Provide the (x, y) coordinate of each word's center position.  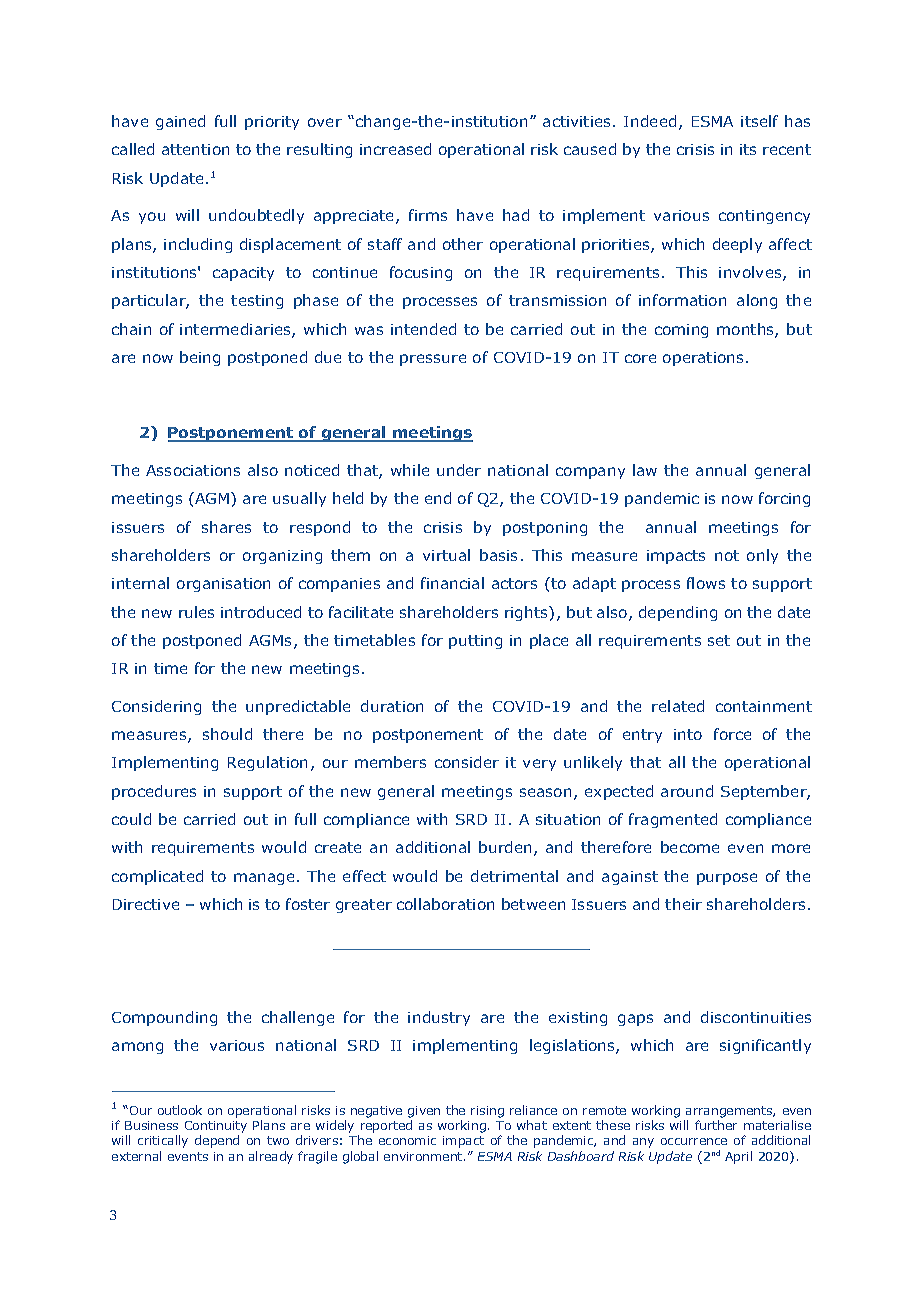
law (645, 470)
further (716, 1125)
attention (195, 149)
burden (505, 847)
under (459, 470)
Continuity (216, 1128)
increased (395, 149)
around (687, 791)
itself (759, 121)
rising (487, 1112)
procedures (154, 792)
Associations (193, 470)
